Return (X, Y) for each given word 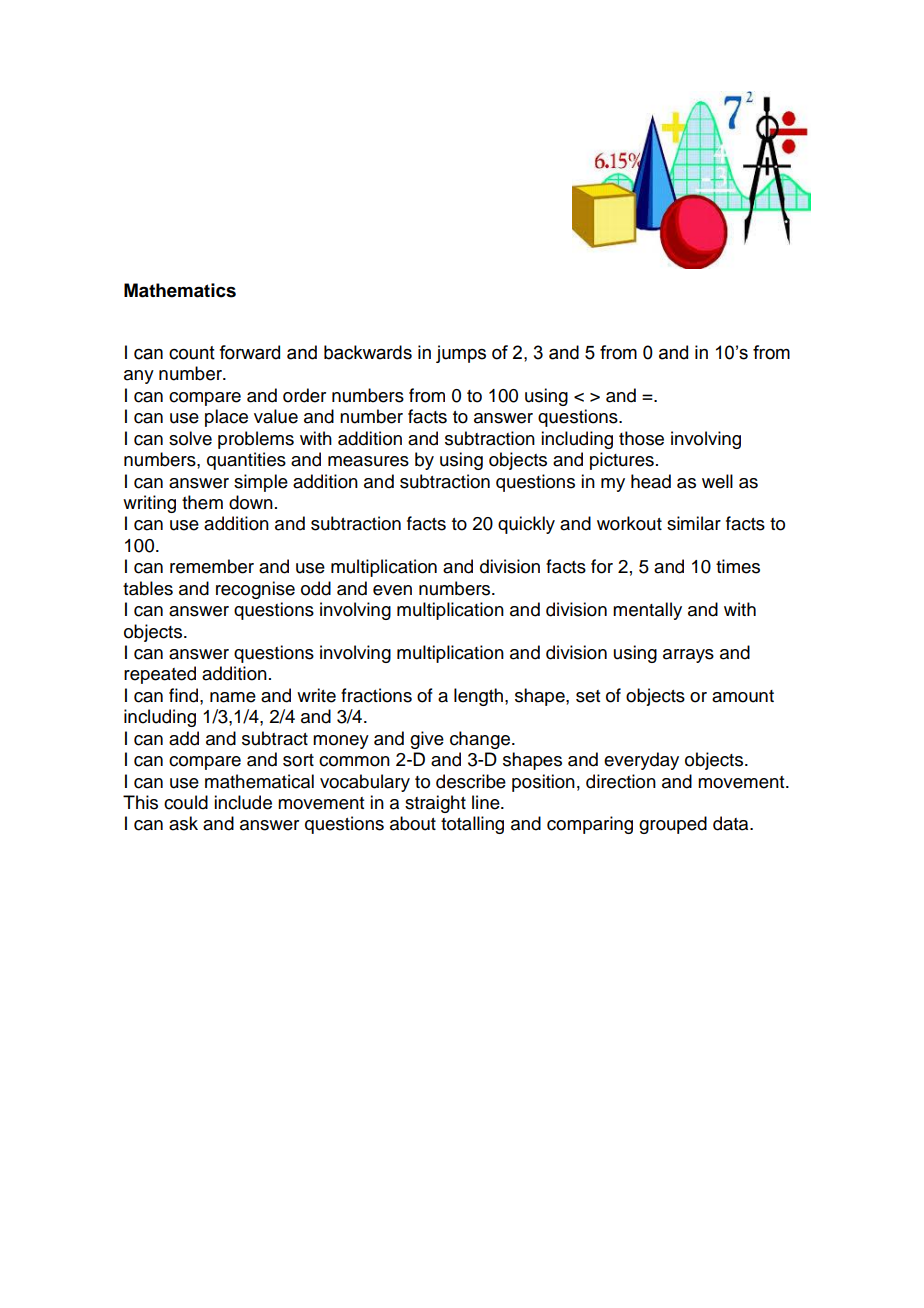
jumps (461, 354)
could (186, 802)
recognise (255, 590)
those (641, 438)
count (192, 353)
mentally (647, 611)
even (392, 590)
